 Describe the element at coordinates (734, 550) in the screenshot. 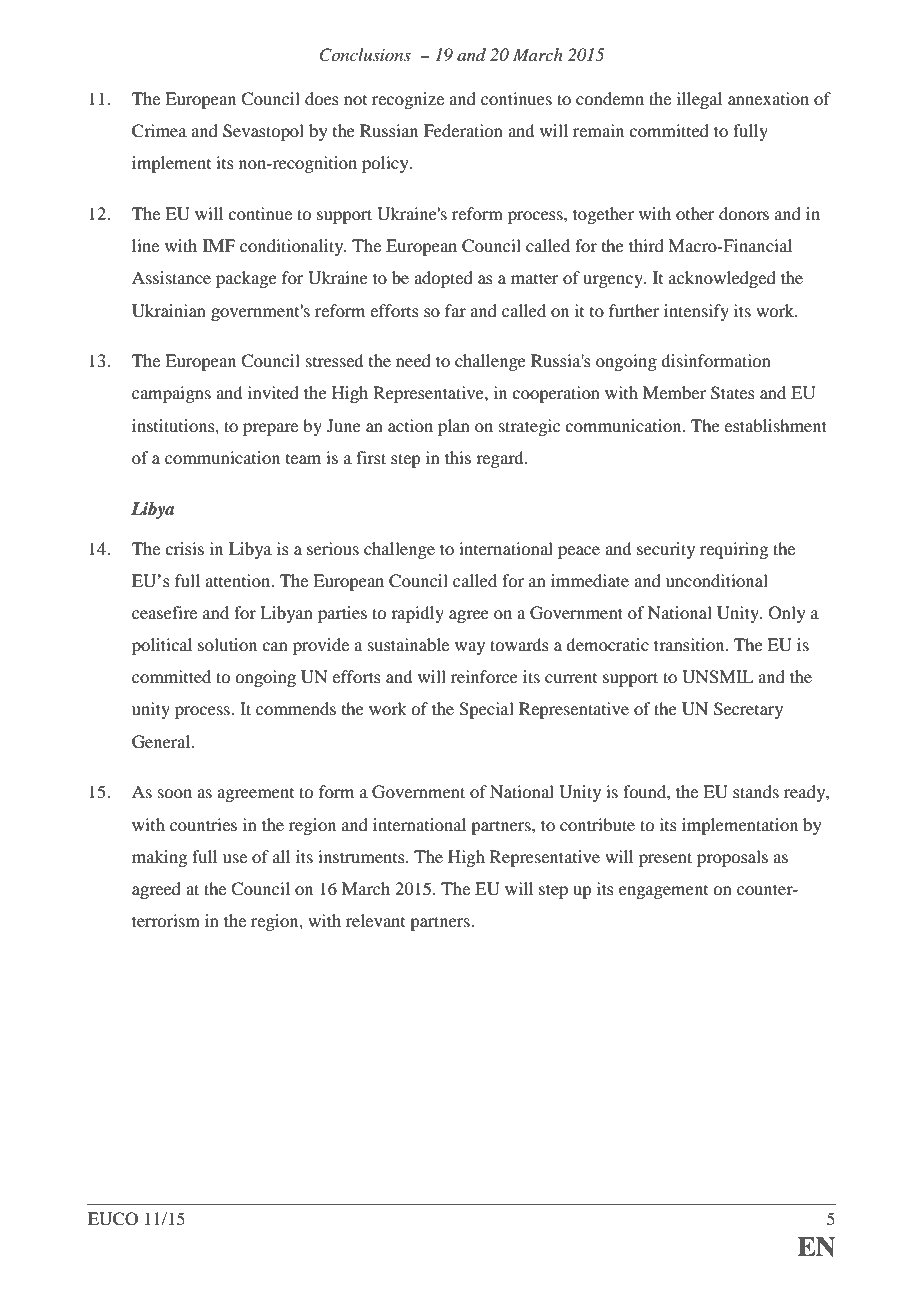

I see `requiring` at that location.
